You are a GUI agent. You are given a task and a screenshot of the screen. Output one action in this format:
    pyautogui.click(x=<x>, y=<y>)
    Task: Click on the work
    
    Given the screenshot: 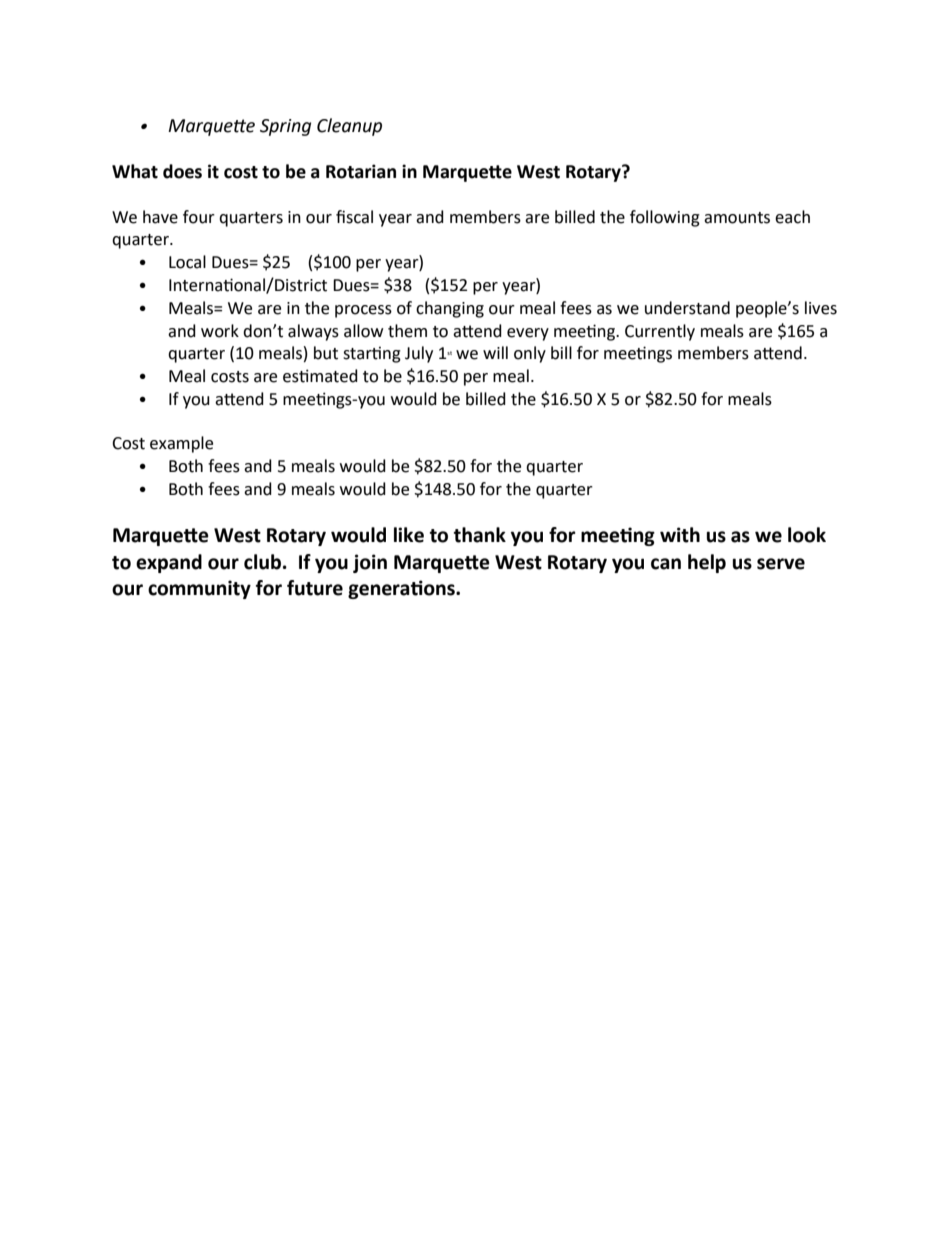 What is the action you would take?
    pyautogui.click(x=220, y=331)
